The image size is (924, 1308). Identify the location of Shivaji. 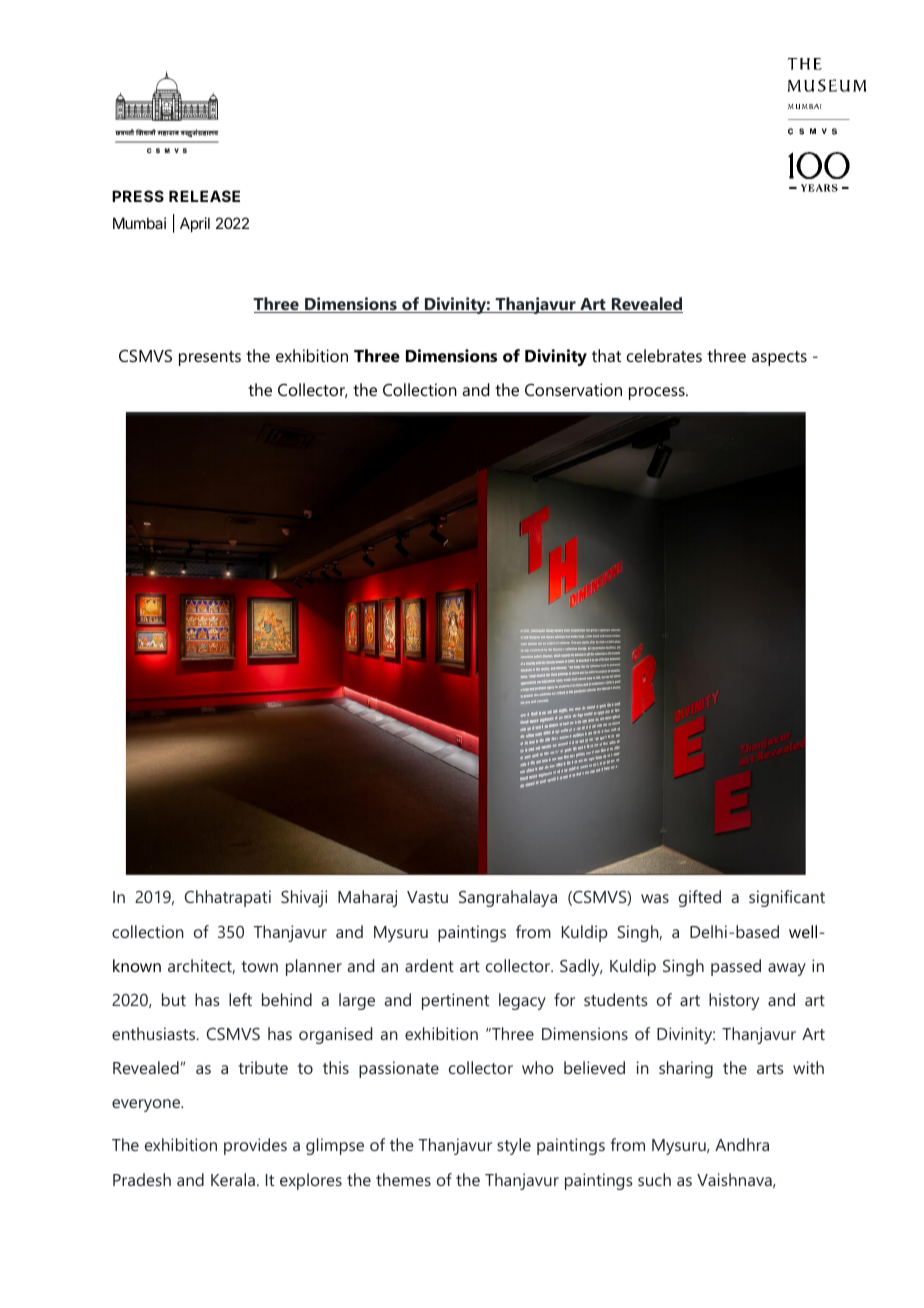
(304, 898).
